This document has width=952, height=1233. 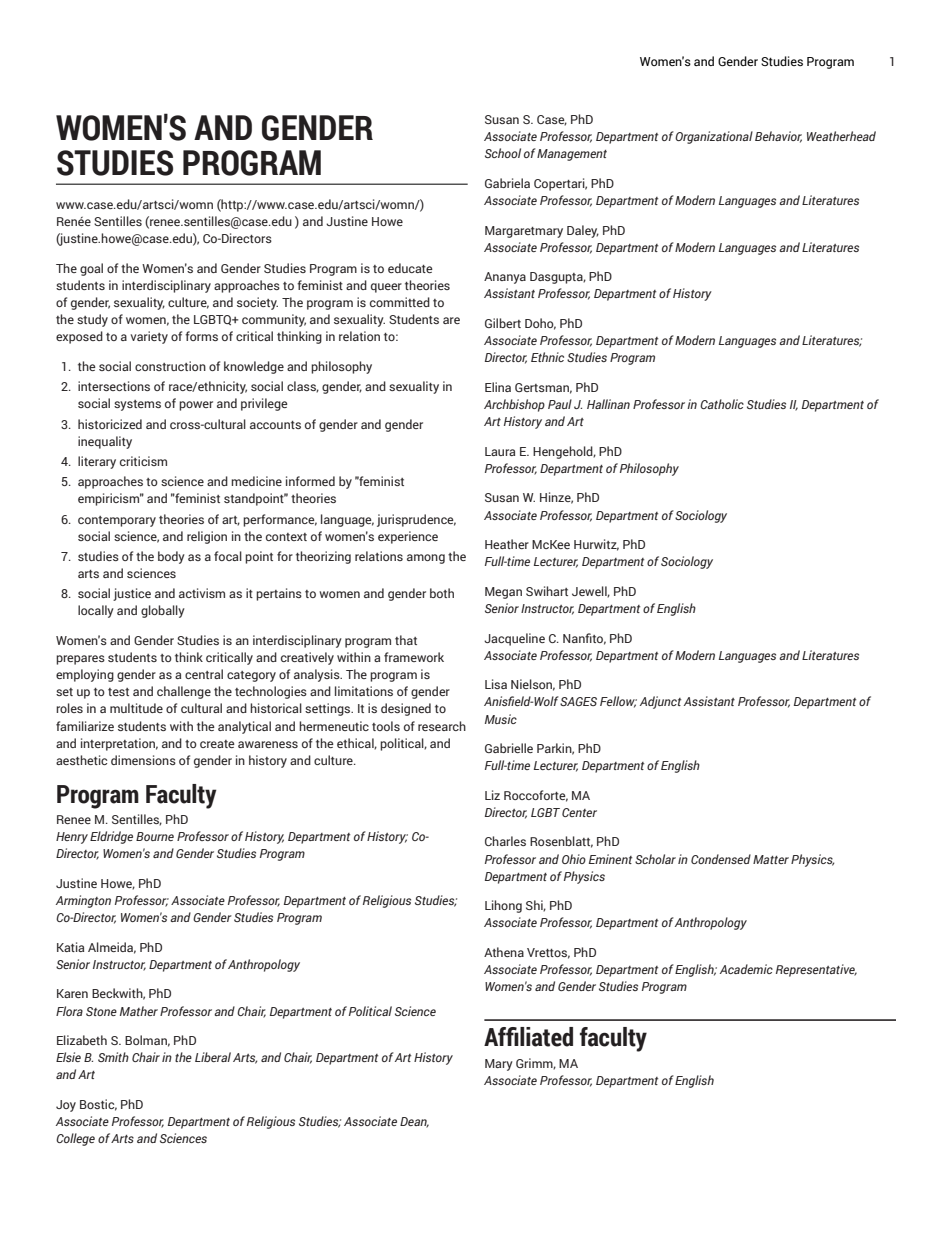 I want to click on Organizational, so click(x=714, y=137).
